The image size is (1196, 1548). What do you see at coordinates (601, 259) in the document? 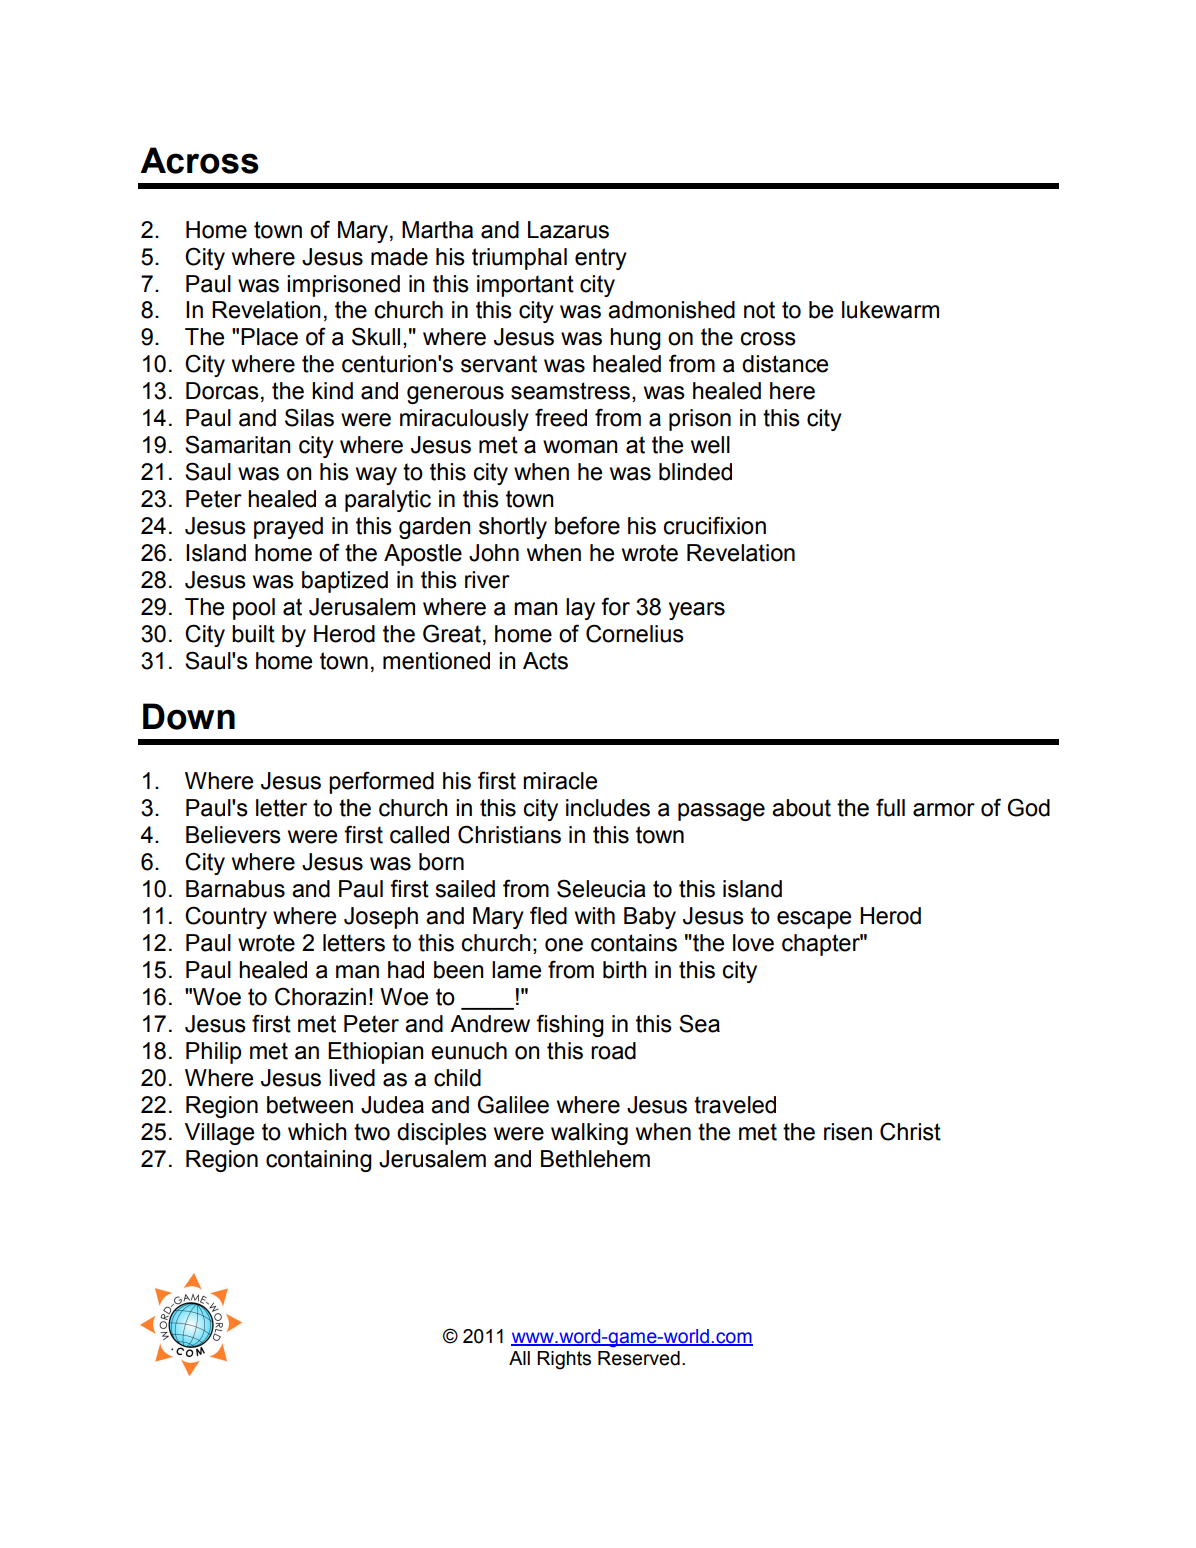
I see `entry` at bounding box center [601, 259].
